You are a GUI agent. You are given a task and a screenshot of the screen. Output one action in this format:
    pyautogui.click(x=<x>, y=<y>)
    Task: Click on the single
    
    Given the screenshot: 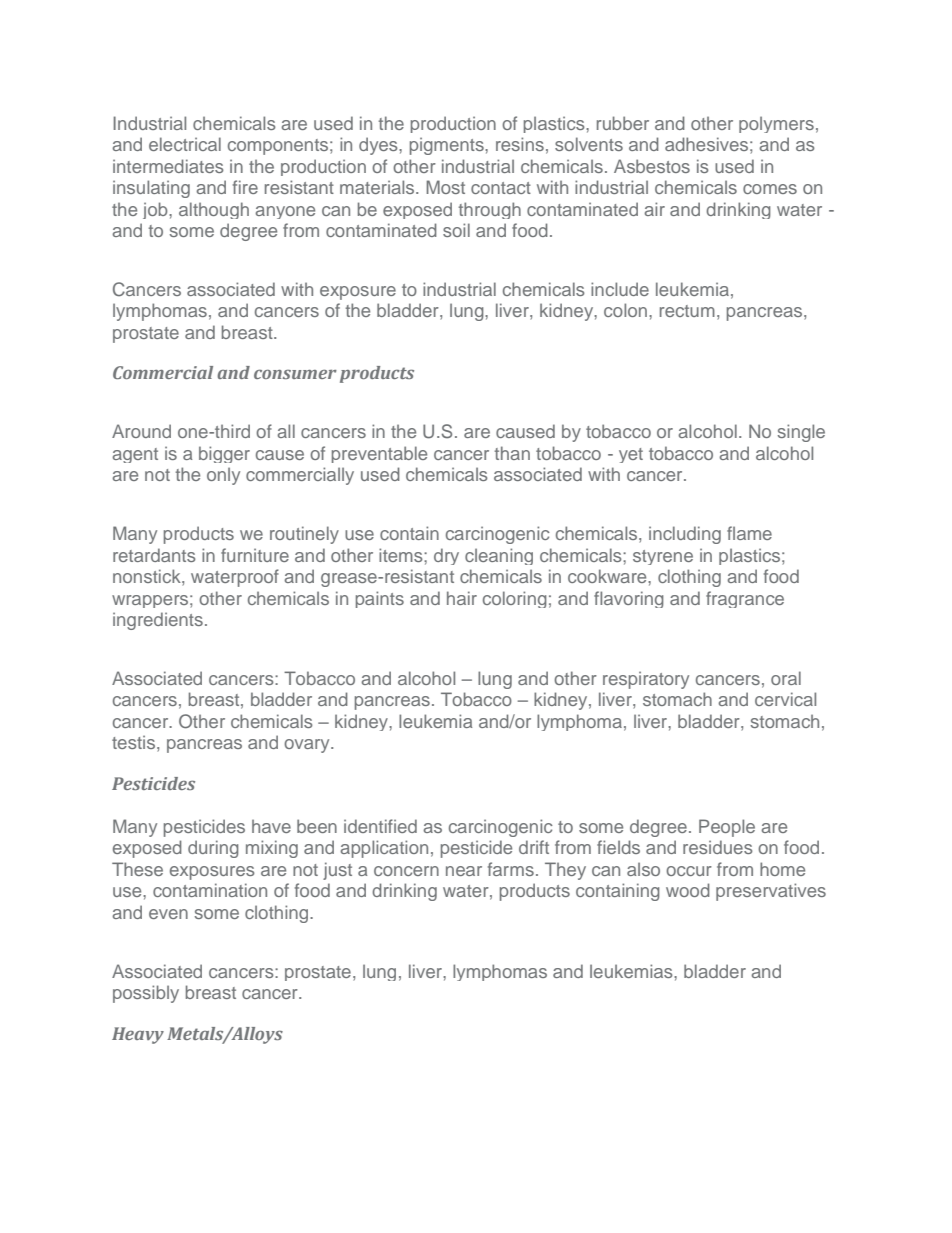 What is the action you would take?
    pyautogui.click(x=801, y=433)
